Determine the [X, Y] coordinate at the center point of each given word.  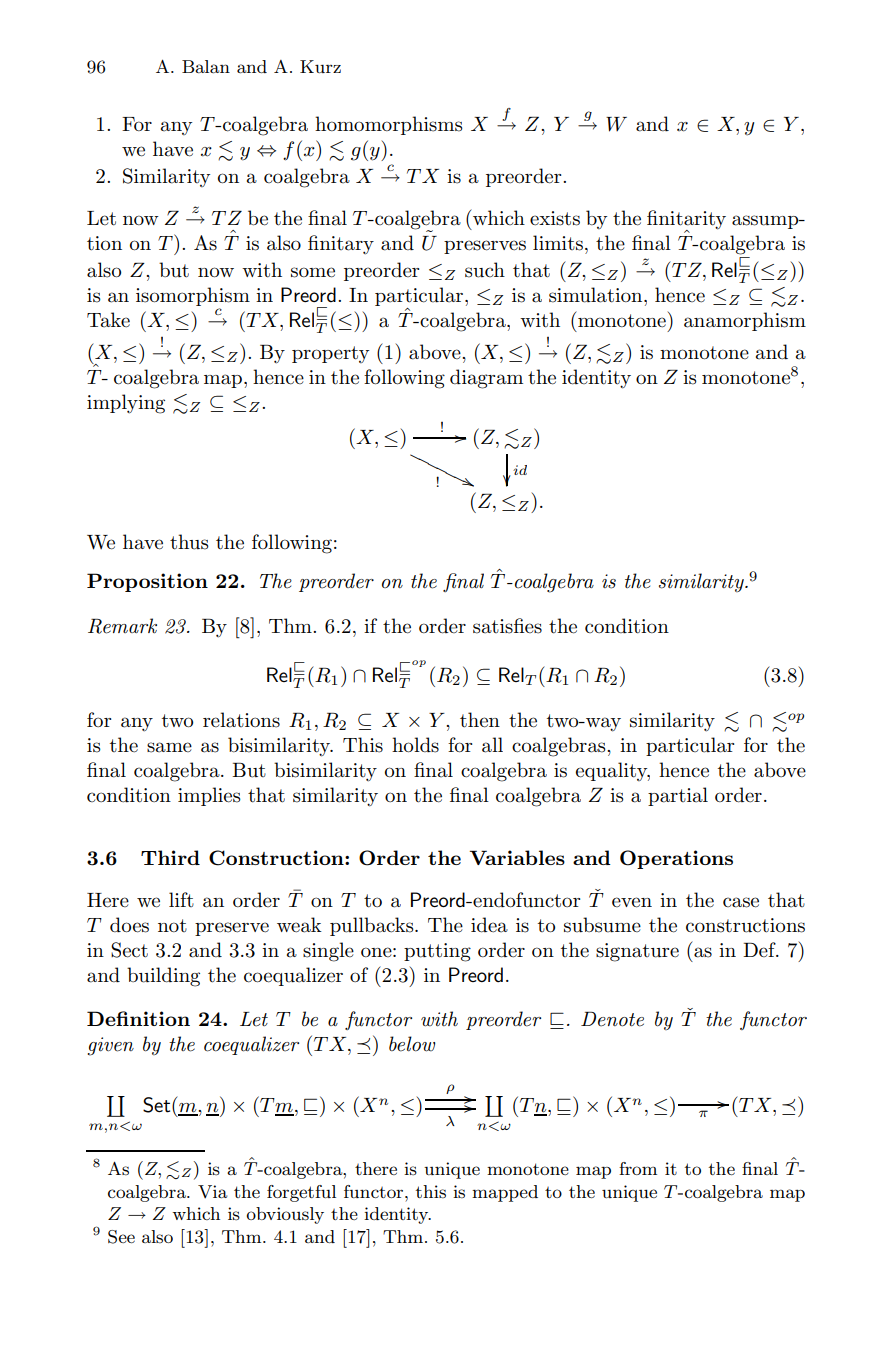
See [121, 1237]
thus [189, 542]
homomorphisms [389, 125]
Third [170, 857]
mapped [505, 1193]
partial [678, 796]
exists [555, 218]
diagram [486, 379]
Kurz [320, 66]
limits [558, 243]
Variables [517, 857]
